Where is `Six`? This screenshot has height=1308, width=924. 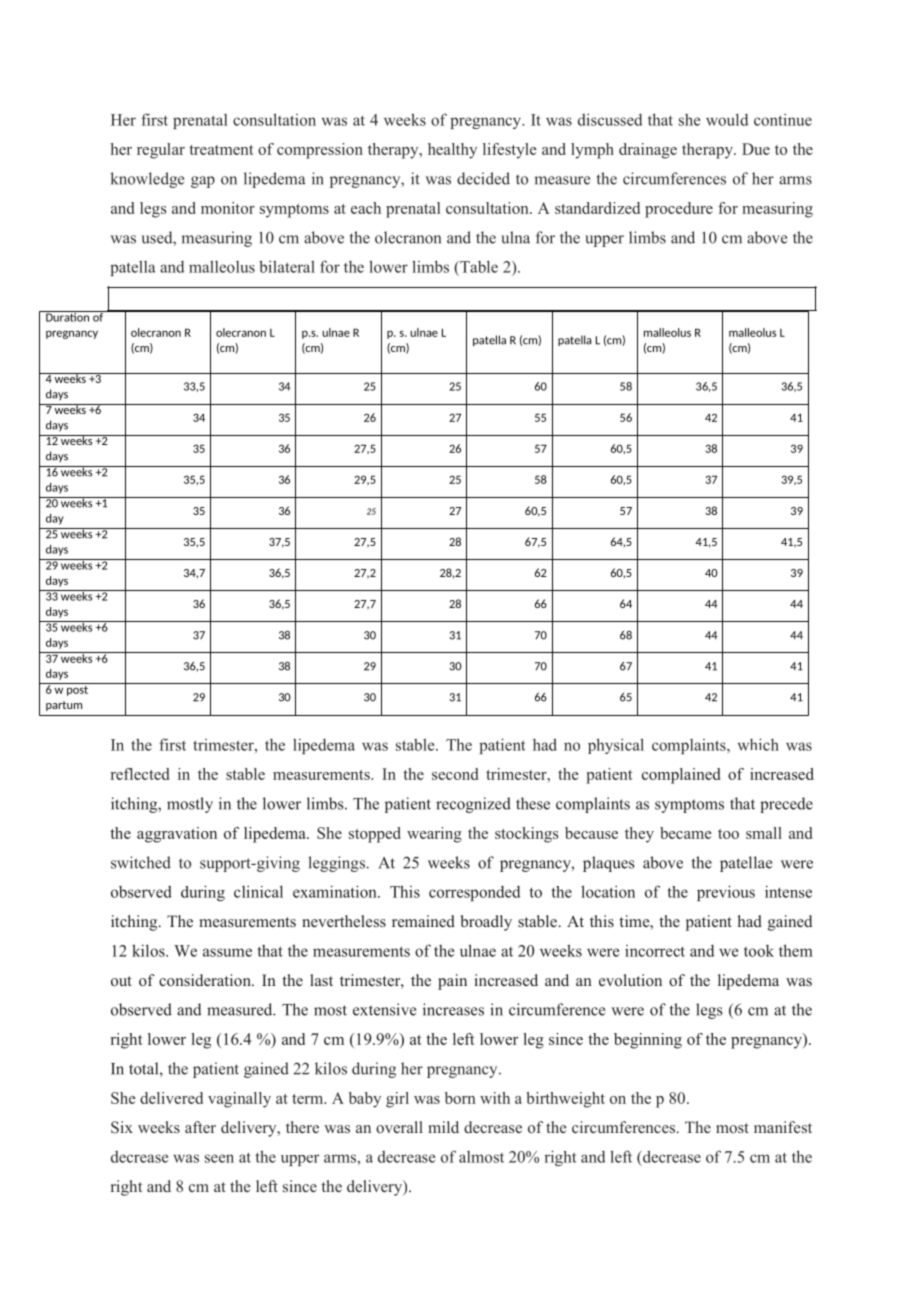
Six is located at coordinates (122, 1127).
